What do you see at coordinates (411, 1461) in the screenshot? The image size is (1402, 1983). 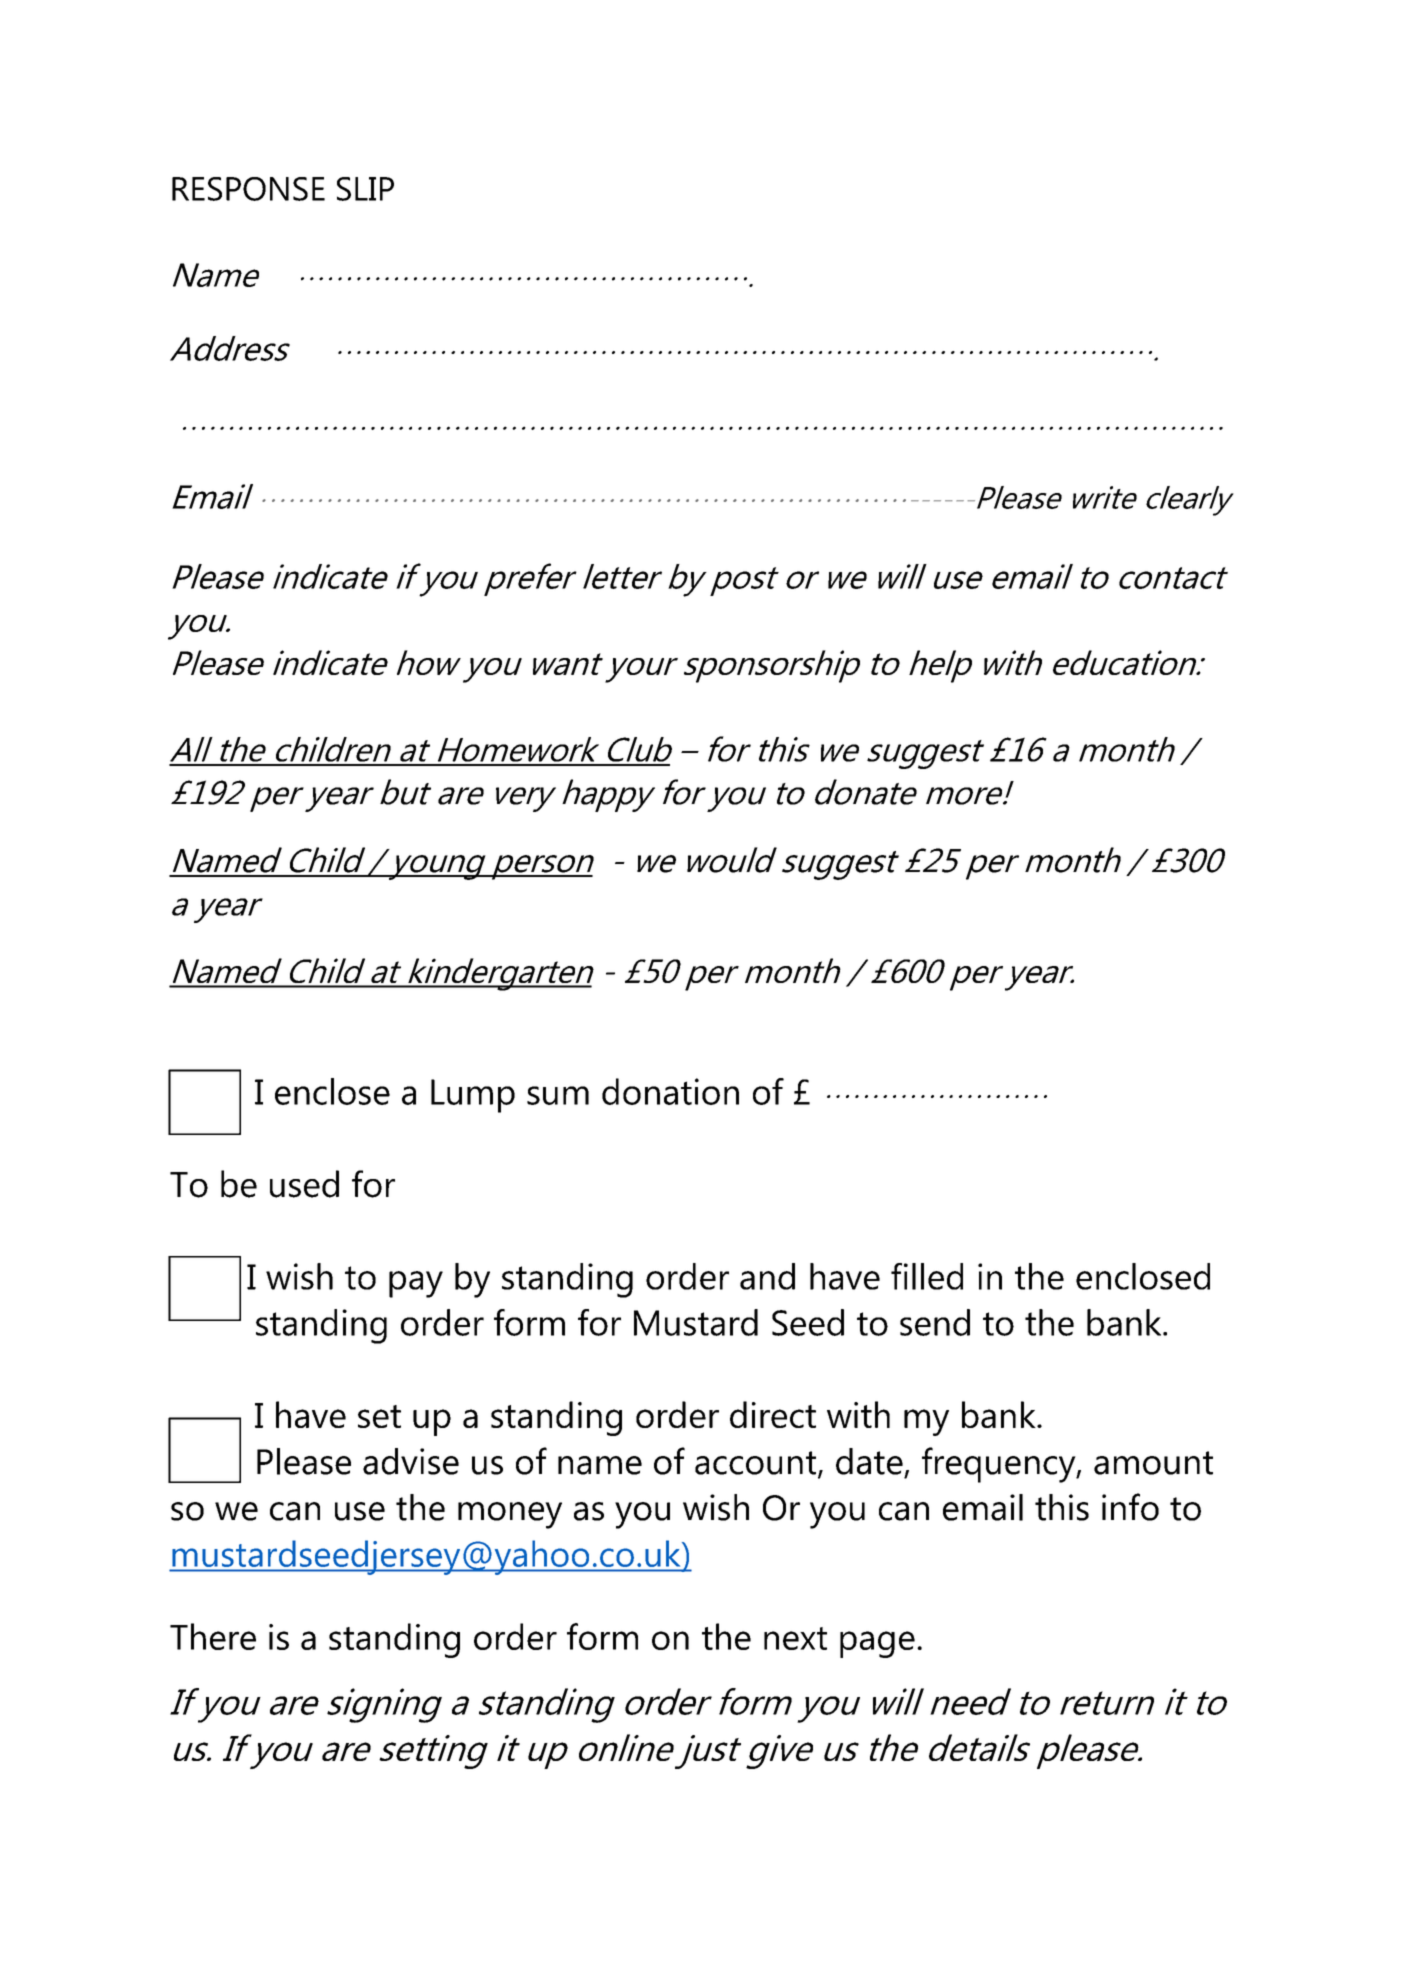 I see `advise` at bounding box center [411, 1461].
